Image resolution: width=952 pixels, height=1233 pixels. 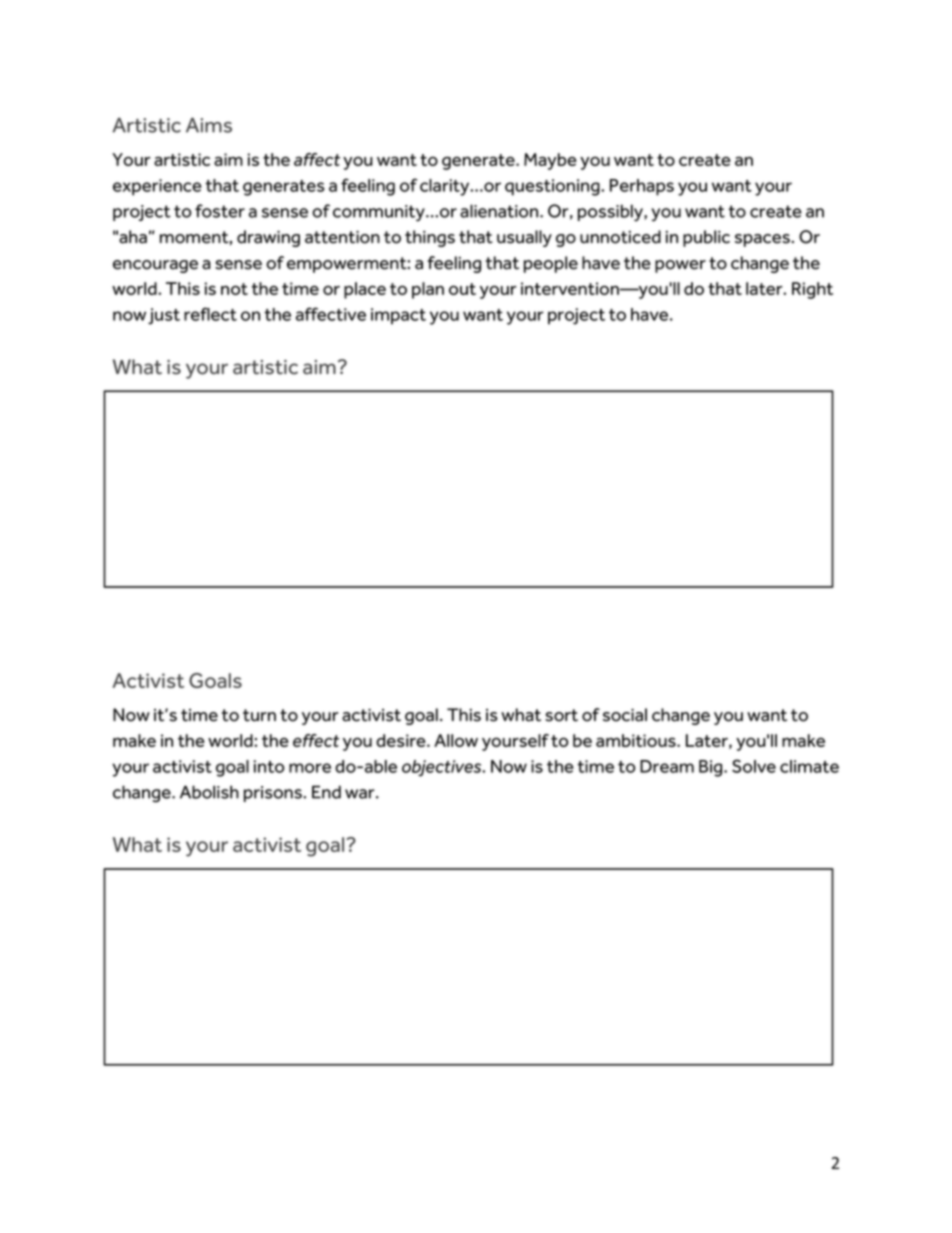 What do you see at coordinates (398, 316) in the page?
I see `impact` at bounding box center [398, 316].
